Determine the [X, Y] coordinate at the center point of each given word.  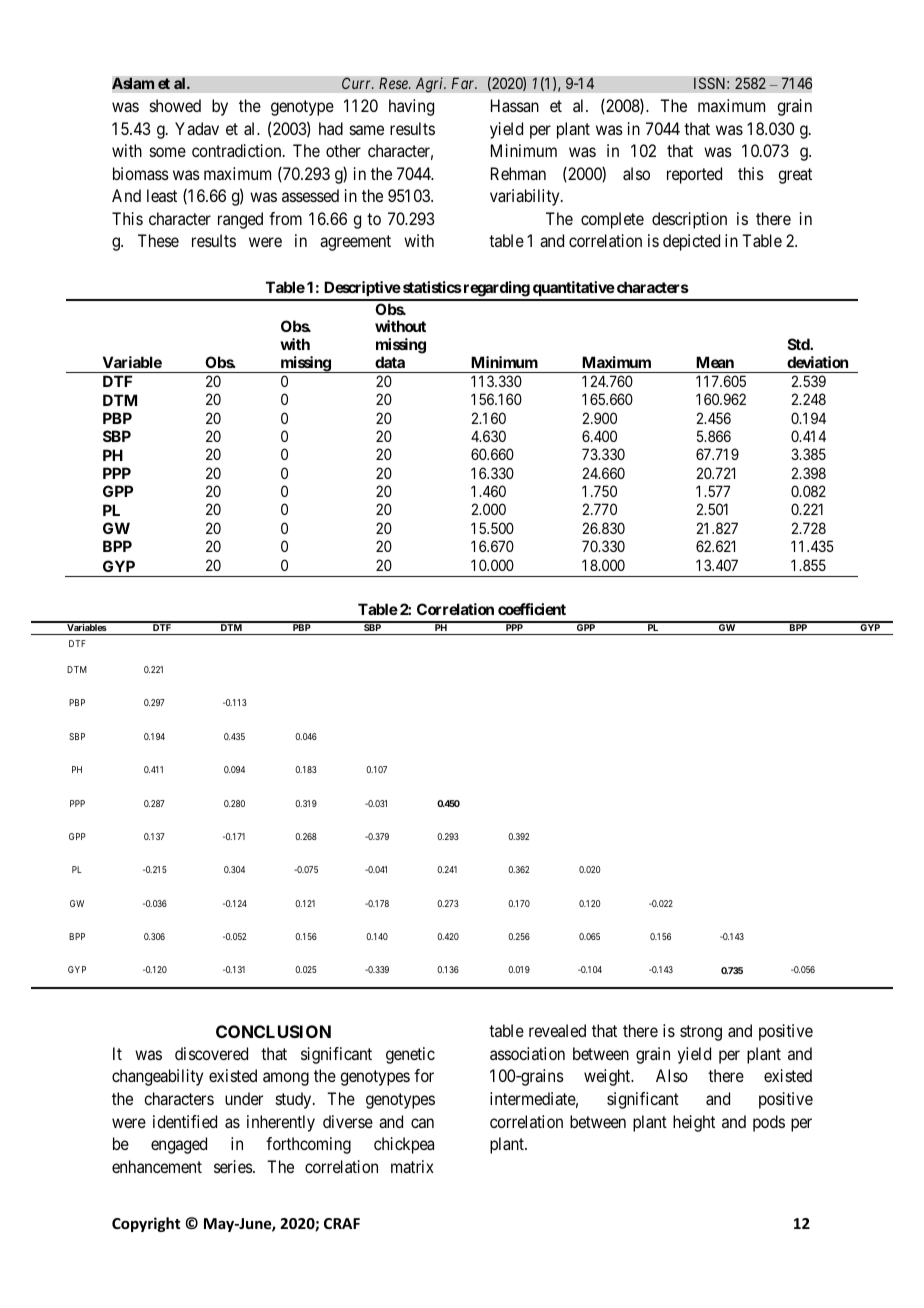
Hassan [515, 105]
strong [701, 1033]
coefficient [532, 609]
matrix [412, 1166]
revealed [557, 1030]
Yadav [197, 128]
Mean [715, 362]
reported [694, 175]
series [234, 1166]
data [390, 362]
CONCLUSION [273, 1031]
